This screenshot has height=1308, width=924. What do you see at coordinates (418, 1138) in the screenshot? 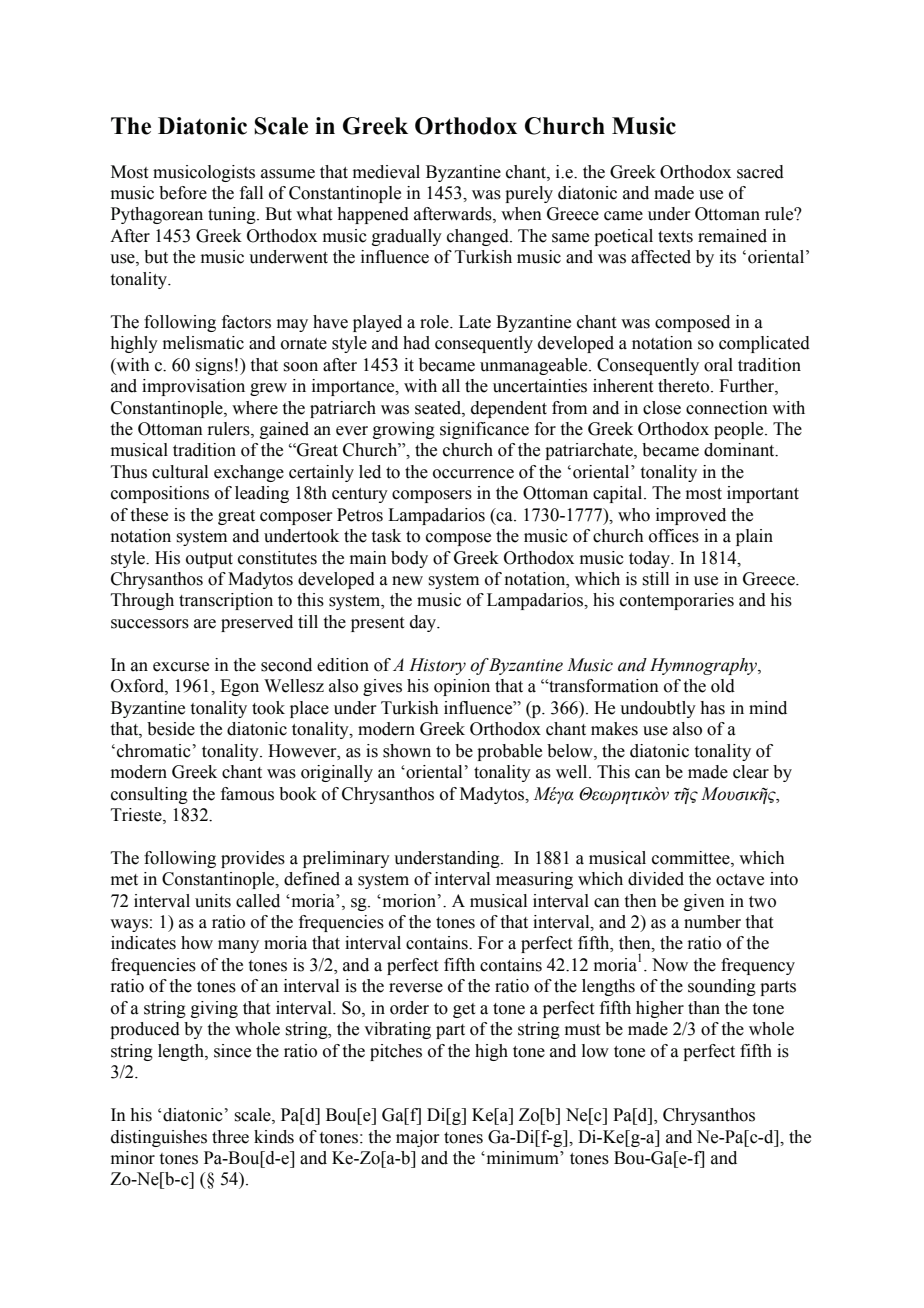
I see `major` at bounding box center [418, 1138].
